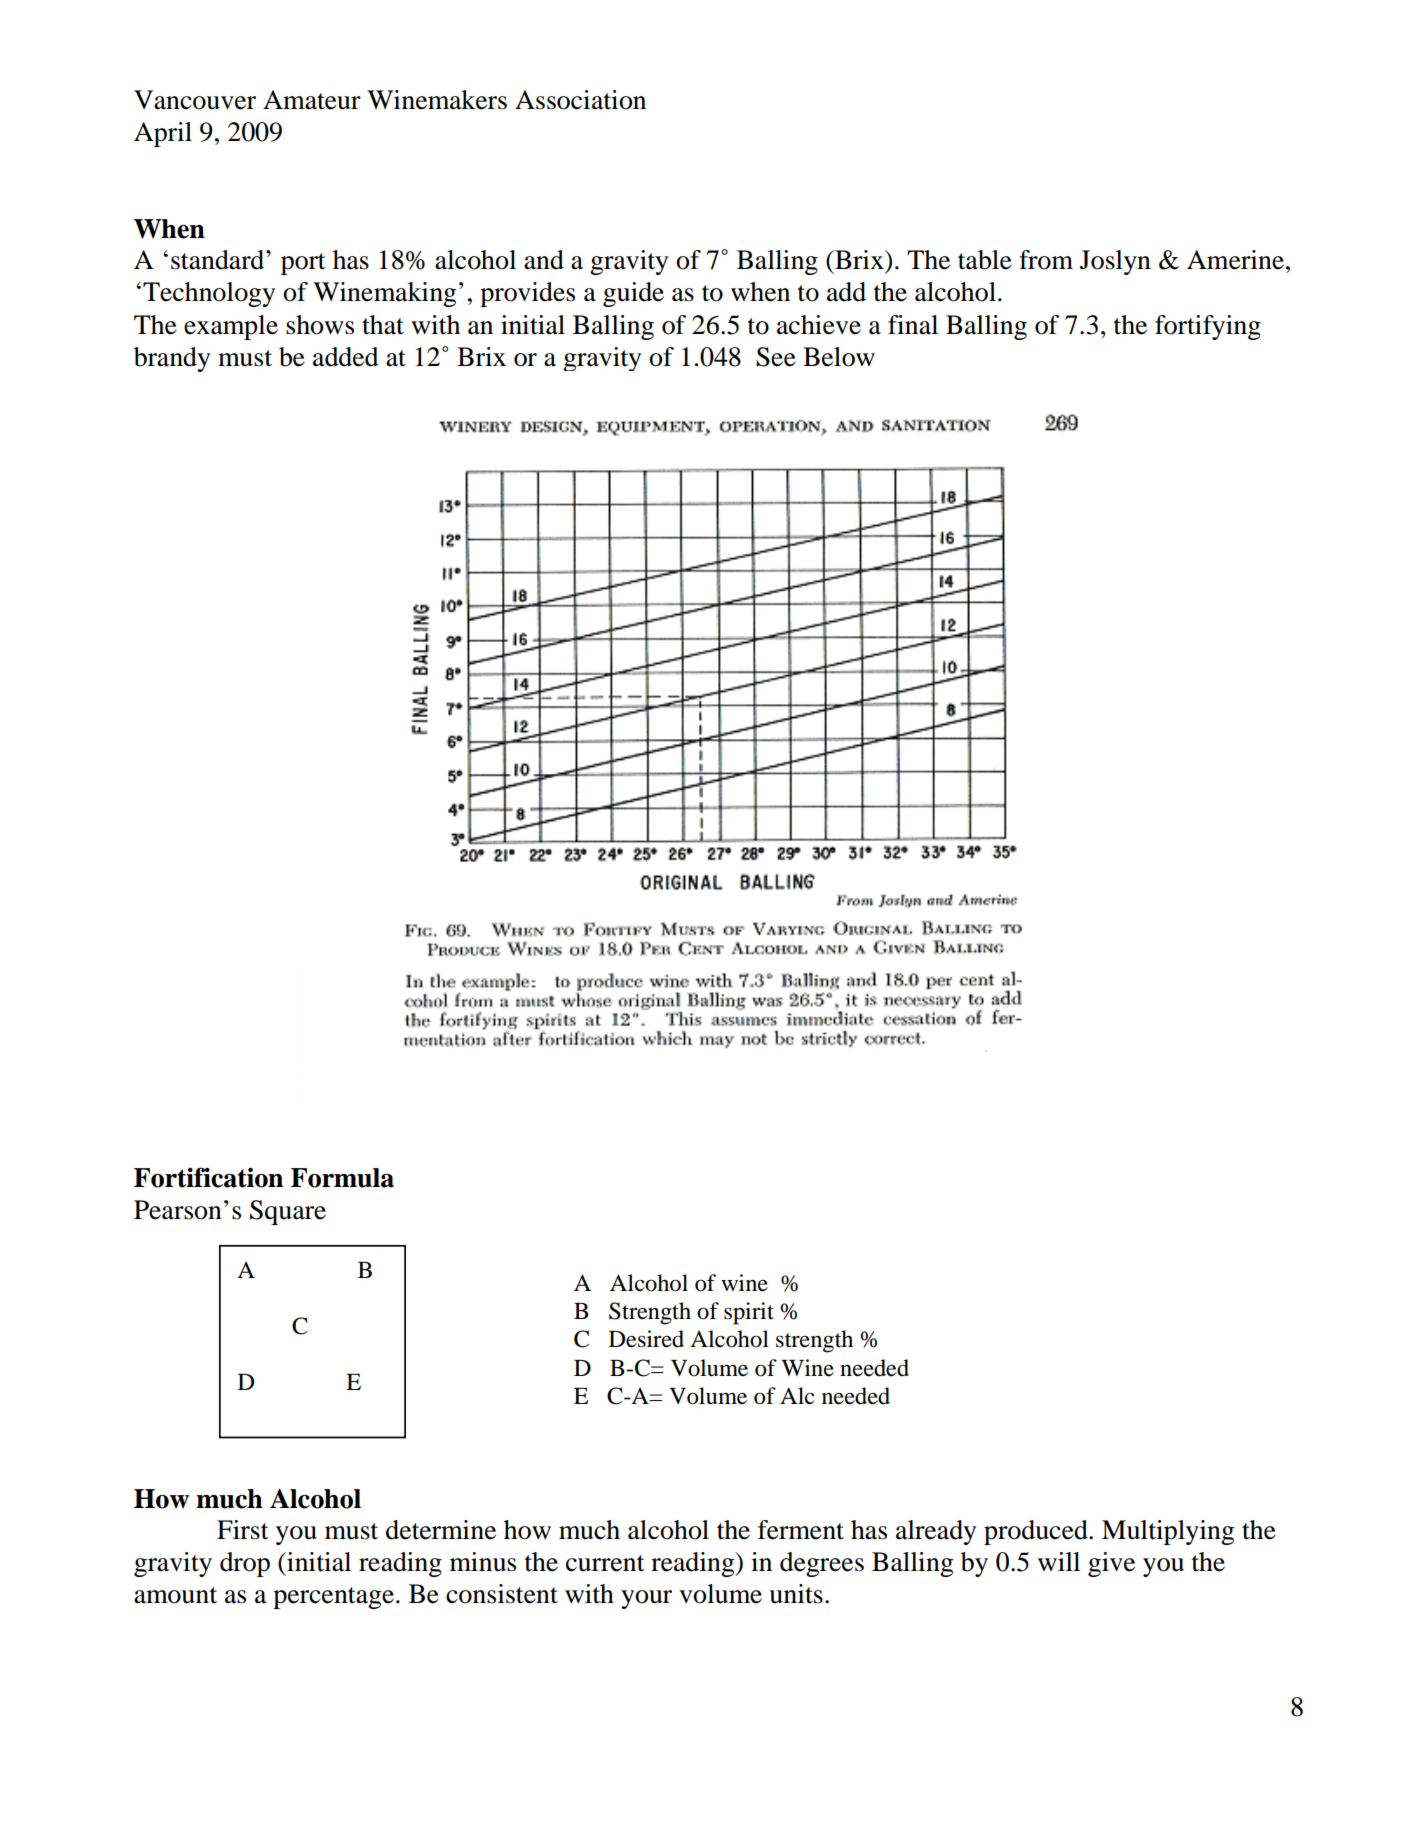 The image size is (1421, 1839). Describe the element at coordinates (342, 1178) in the screenshot. I see `Formula` at that location.
